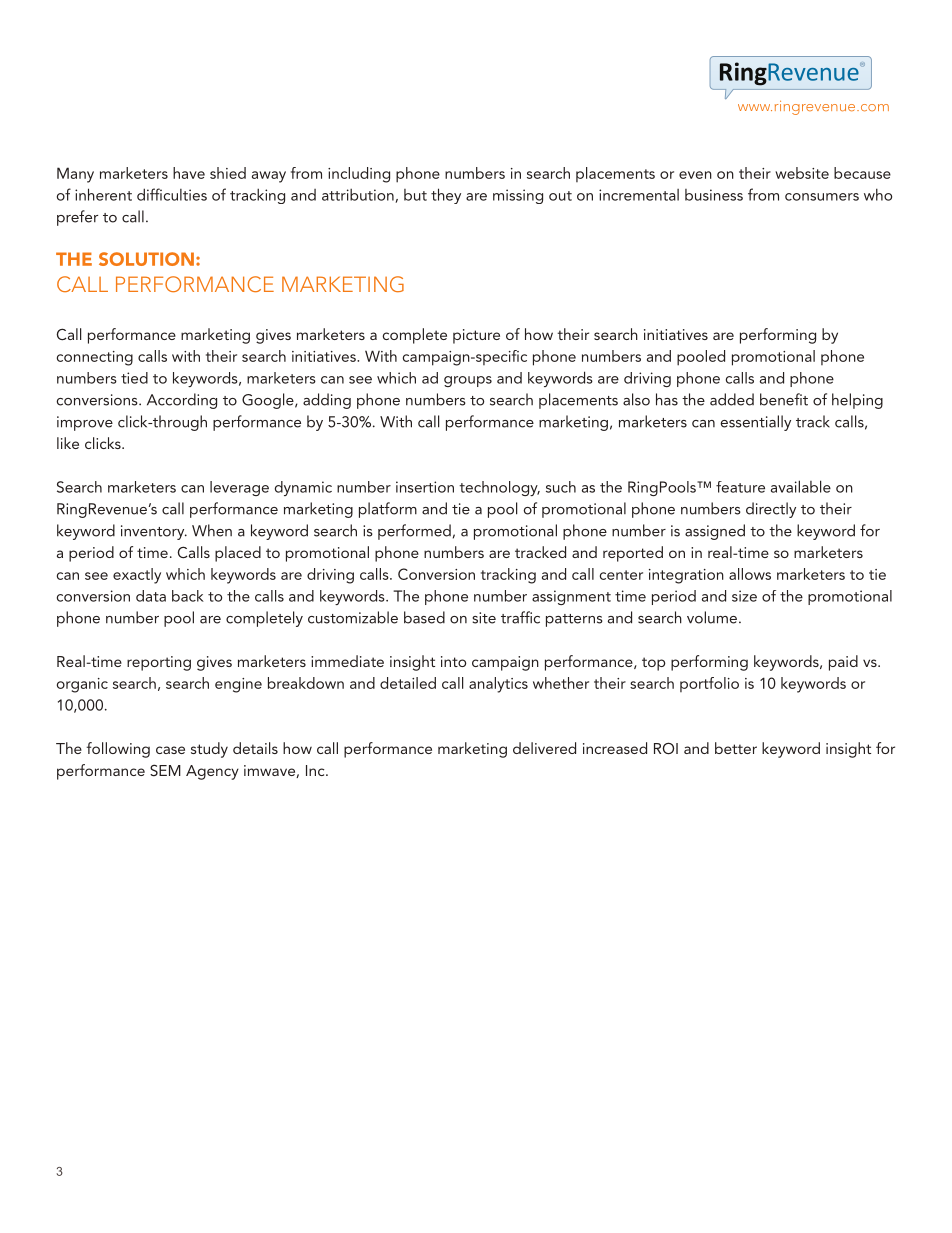 This page has width=952, height=1233. I want to click on exactly, so click(137, 576).
